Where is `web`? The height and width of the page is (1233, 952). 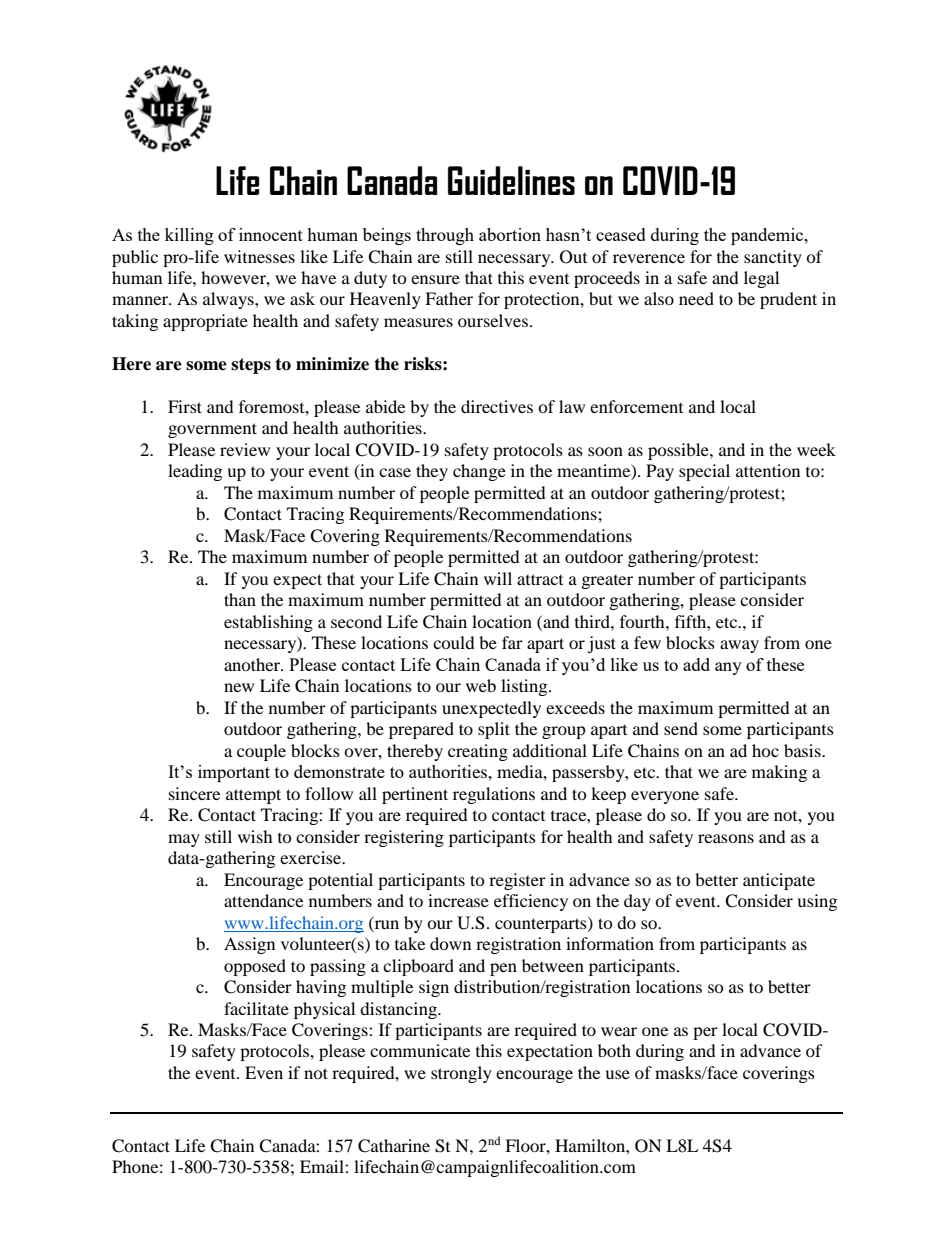
web is located at coordinates (481, 685).
